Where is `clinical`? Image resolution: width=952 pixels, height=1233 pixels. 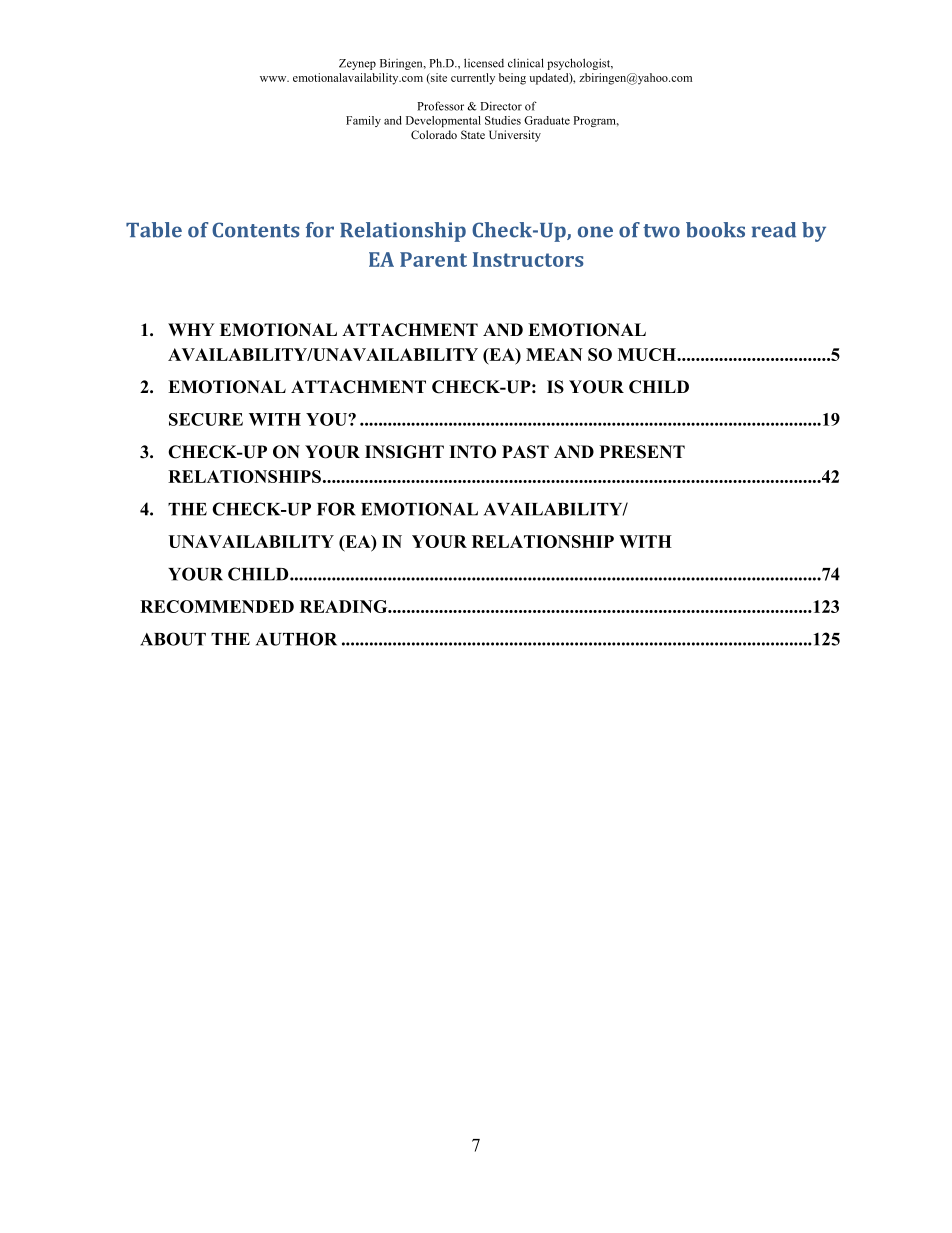 clinical is located at coordinates (526, 63).
